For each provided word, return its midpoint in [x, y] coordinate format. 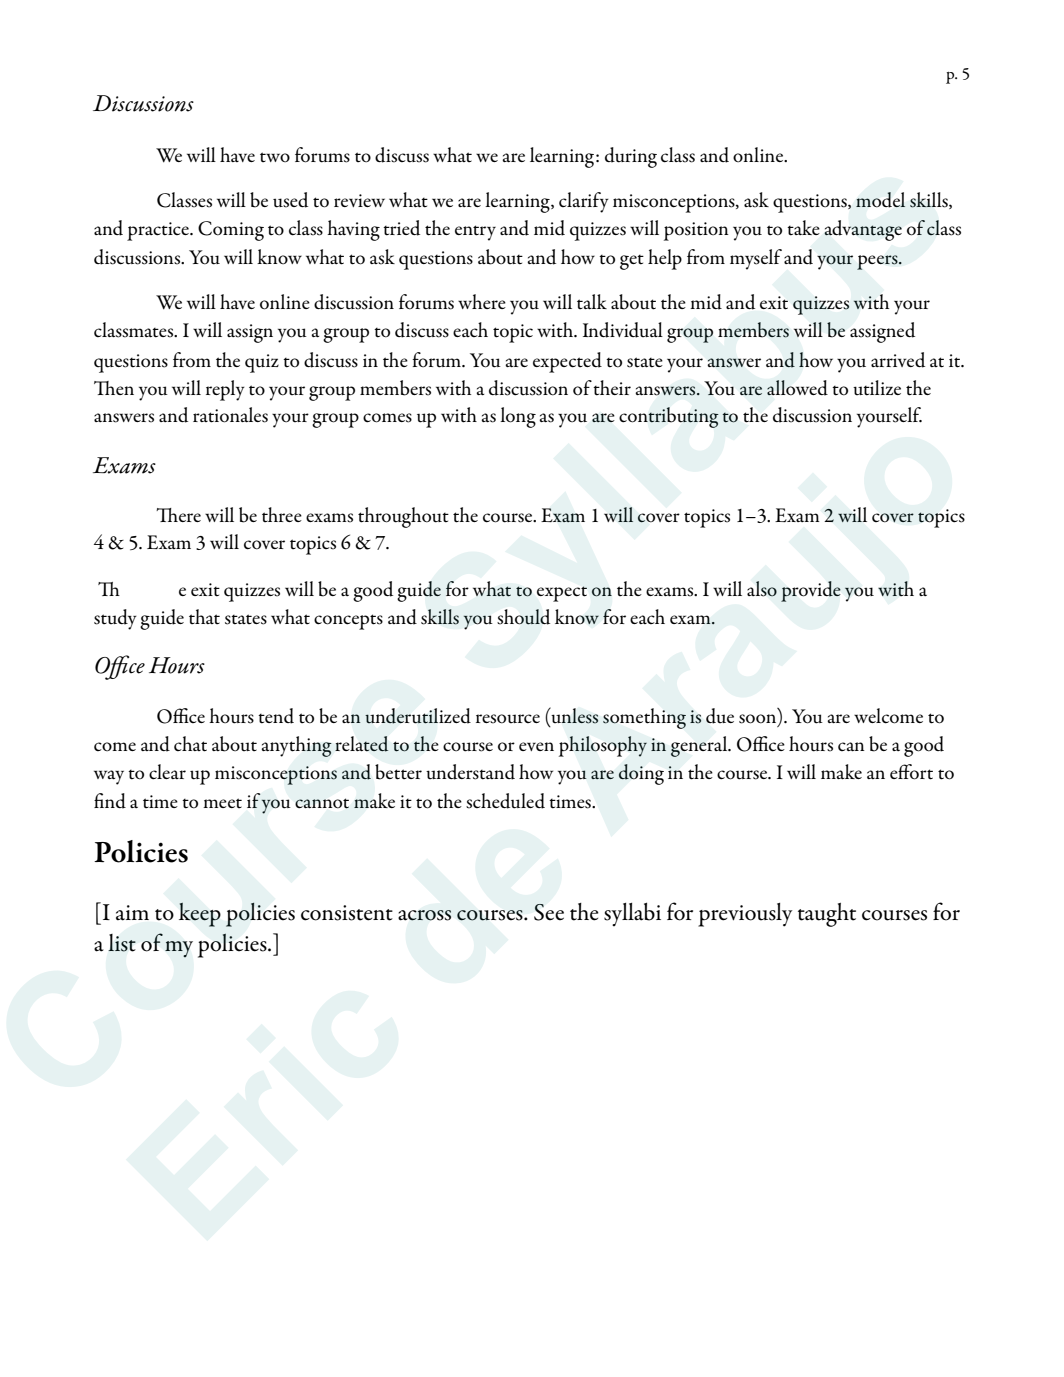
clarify [584, 202]
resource [508, 719]
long [518, 417]
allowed [797, 388]
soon [759, 720]
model [880, 200]
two [275, 157]
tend [276, 716]
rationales [230, 415]
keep [200, 915]
